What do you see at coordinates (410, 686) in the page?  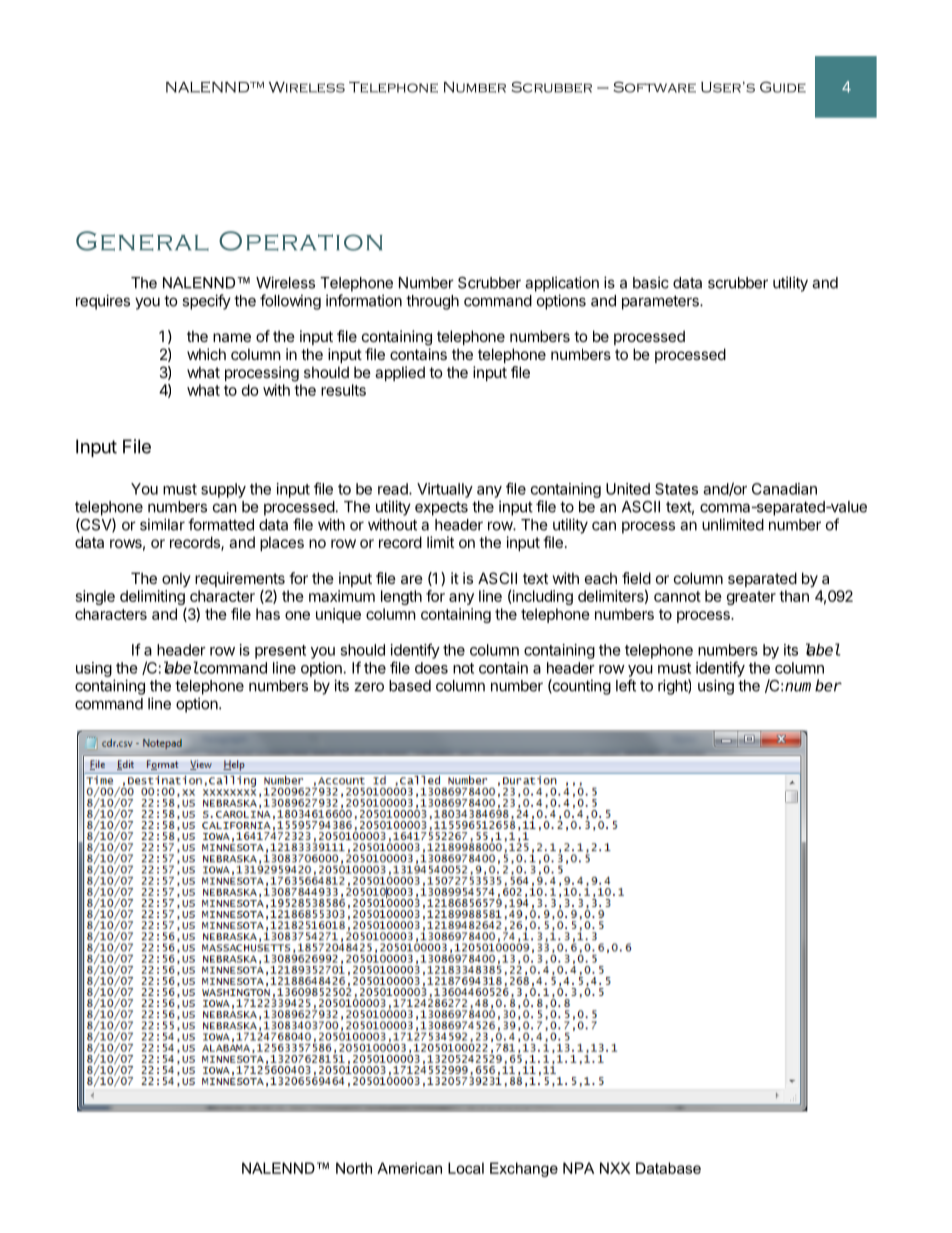 I see `based` at bounding box center [410, 686].
